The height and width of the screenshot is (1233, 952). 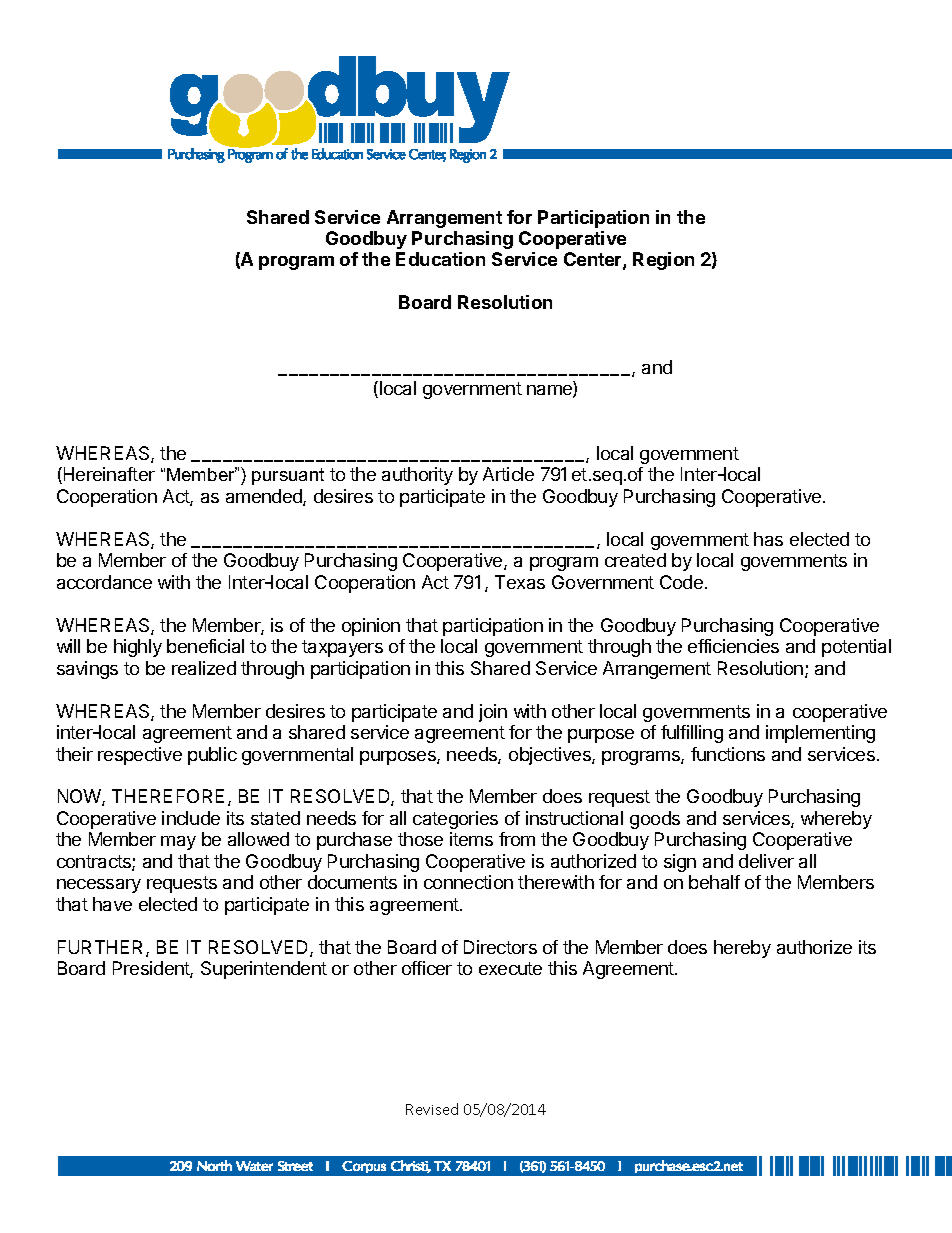 I want to click on Education, so click(x=440, y=259).
